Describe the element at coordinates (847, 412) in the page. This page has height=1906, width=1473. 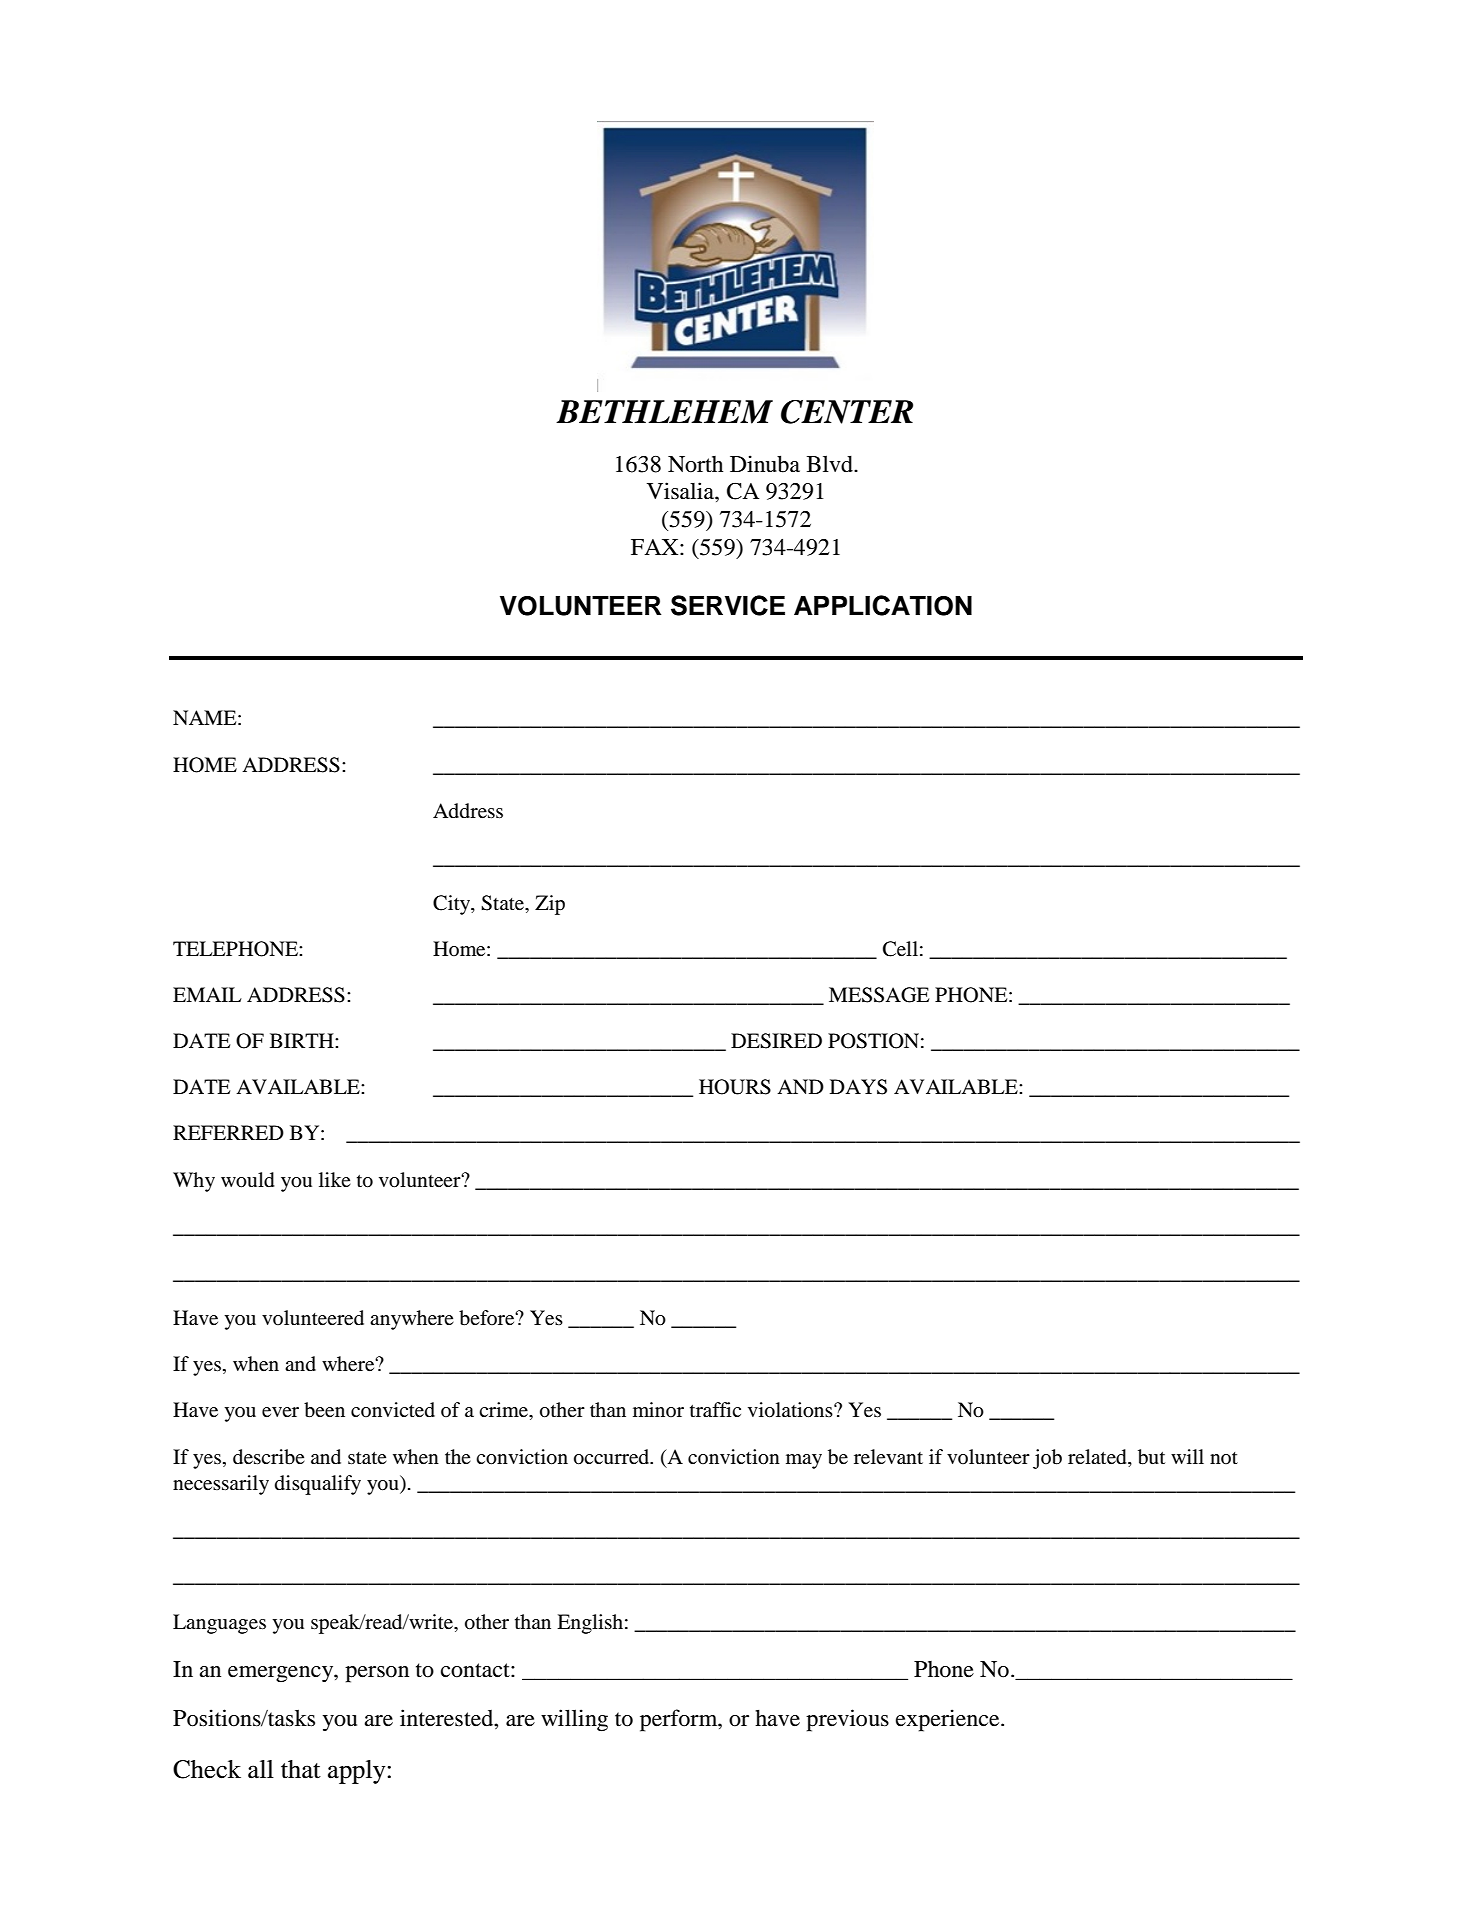
I see `CENTER` at that location.
